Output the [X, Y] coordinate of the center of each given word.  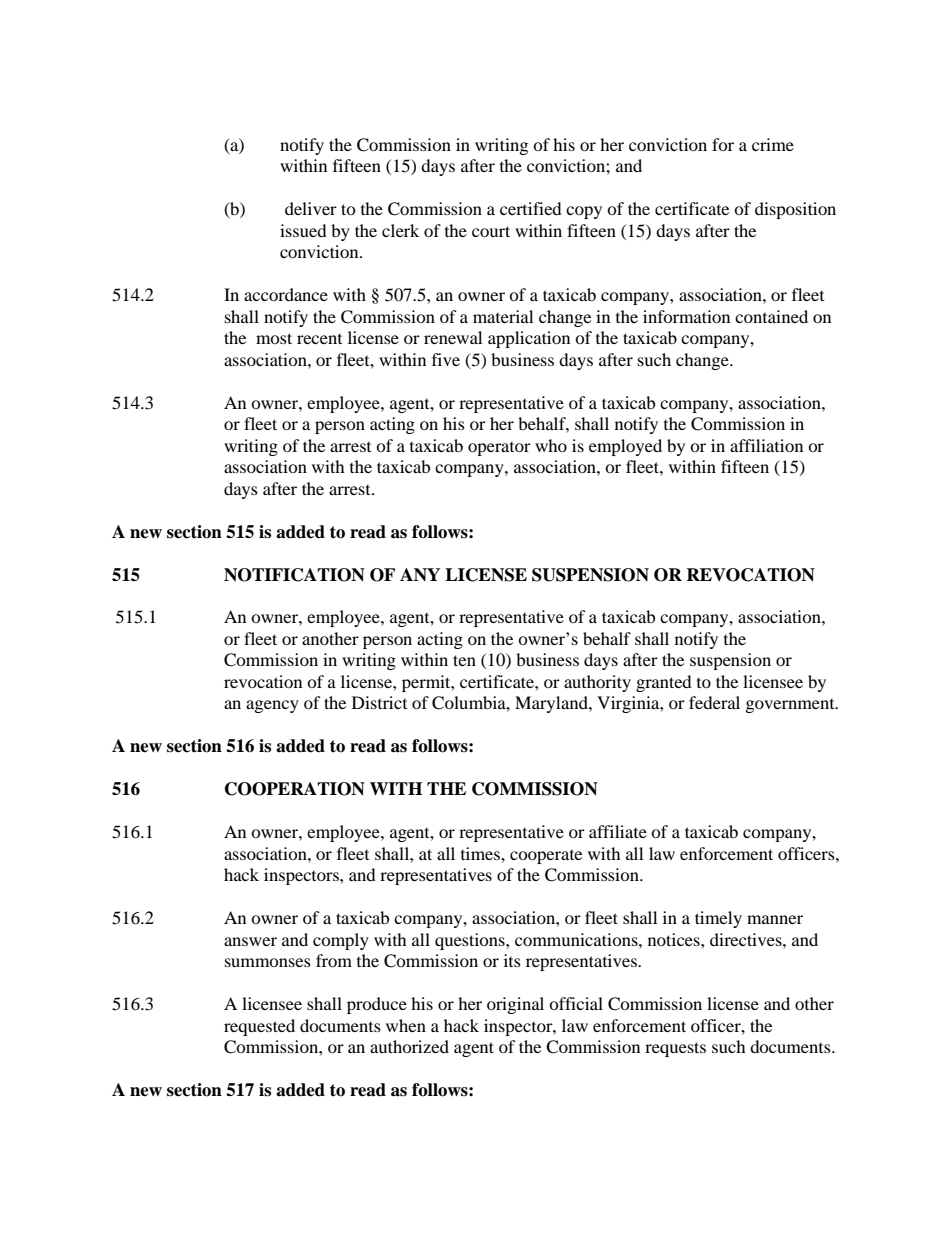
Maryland [552, 704]
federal [714, 702]
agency [272, 706]
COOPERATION [295, 789]
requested [259, 1027]
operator [499, 449]
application [529, 339]
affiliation [766, 445]
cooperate [546, 857]
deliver [311, 208]
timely [718, 919]
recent [319, 339]
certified [531, 208]
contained [771, 316]
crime [773, 144]
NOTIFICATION [294, 575]
